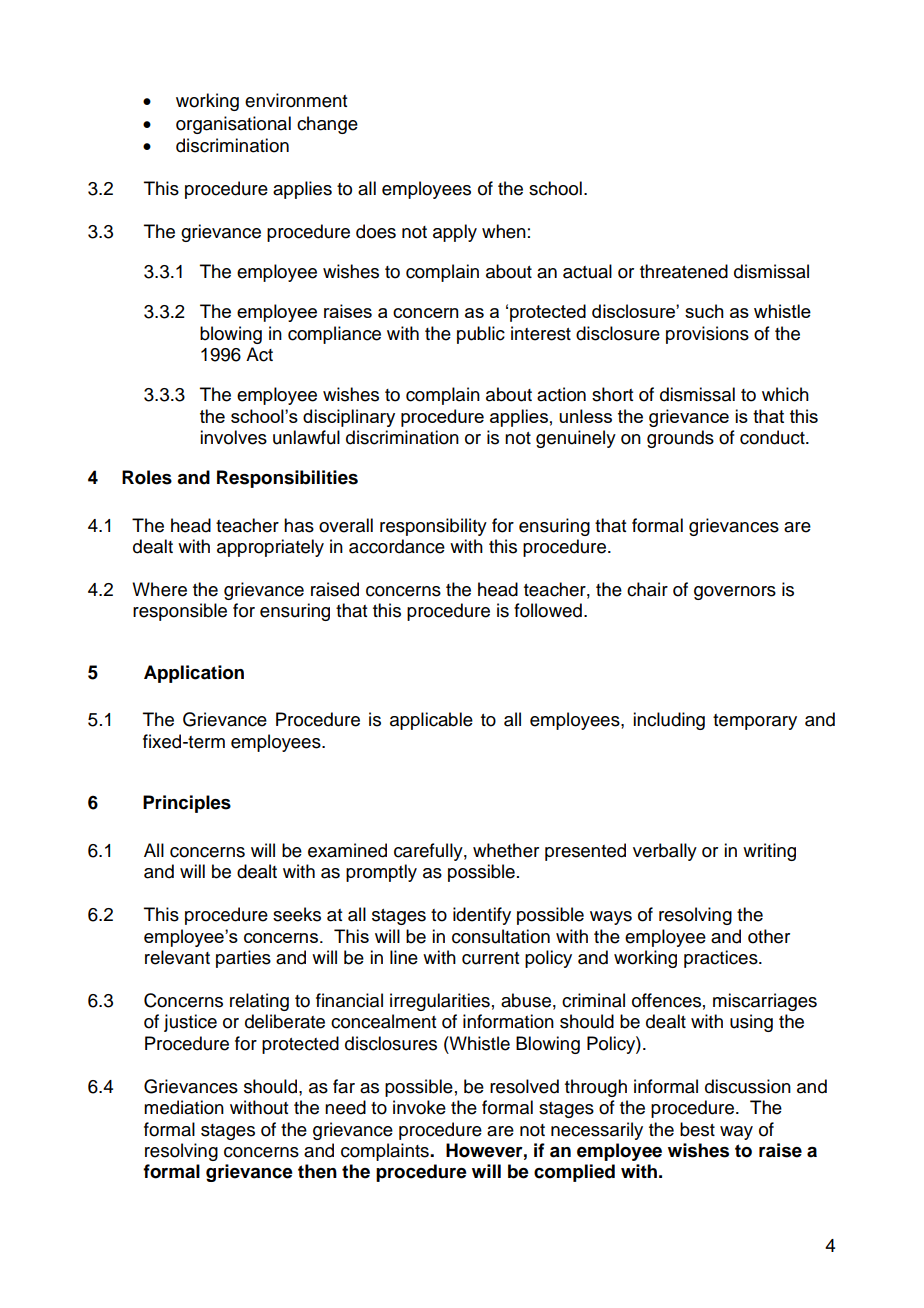 This document has width=924, height=1308. Describe the element at coordinates (506, 850) in the document. I see `whether` at that location.
